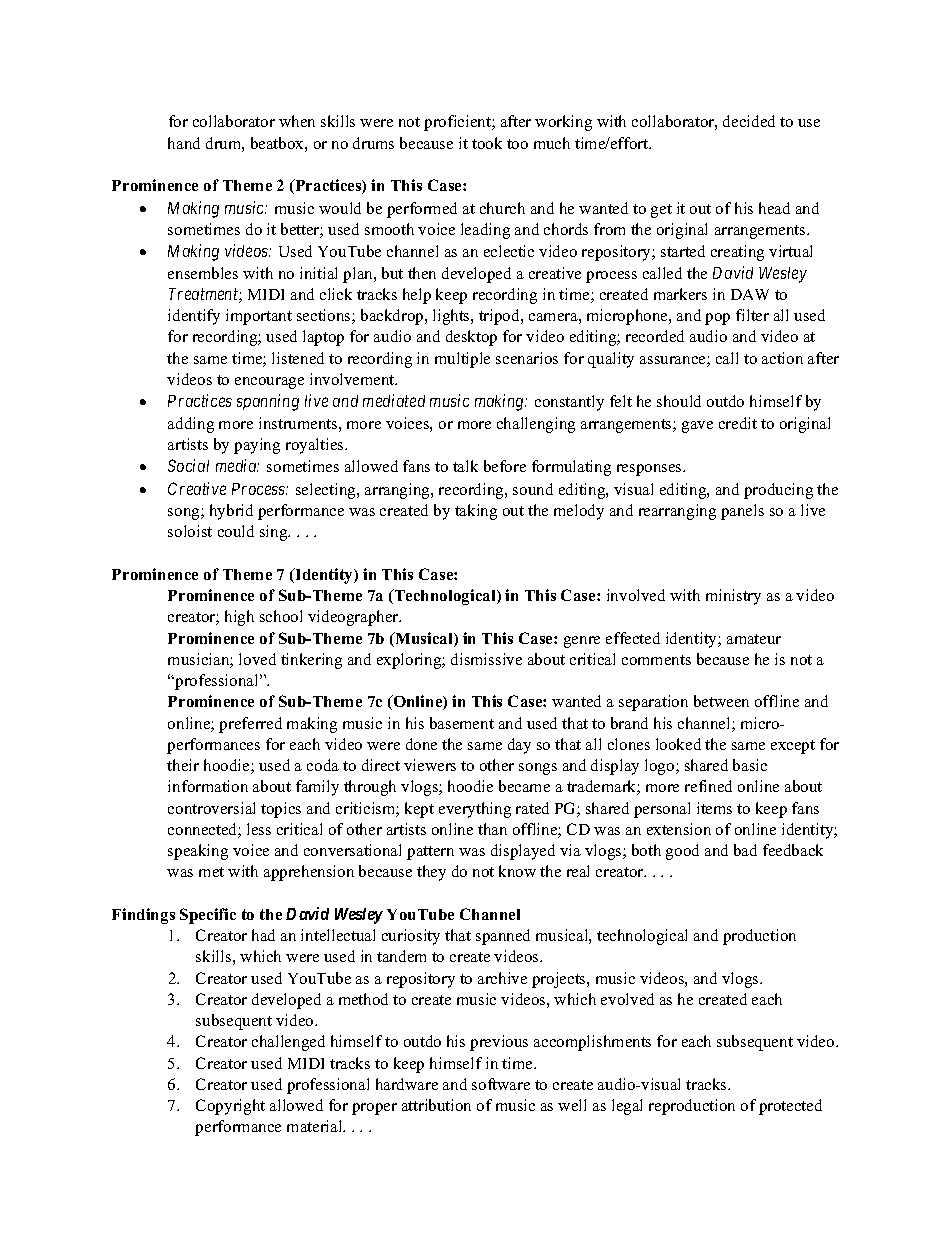  What do you see at coordinates (257, 446) in the screenshot?
I see `paying` at bounding box center [257, 446].
